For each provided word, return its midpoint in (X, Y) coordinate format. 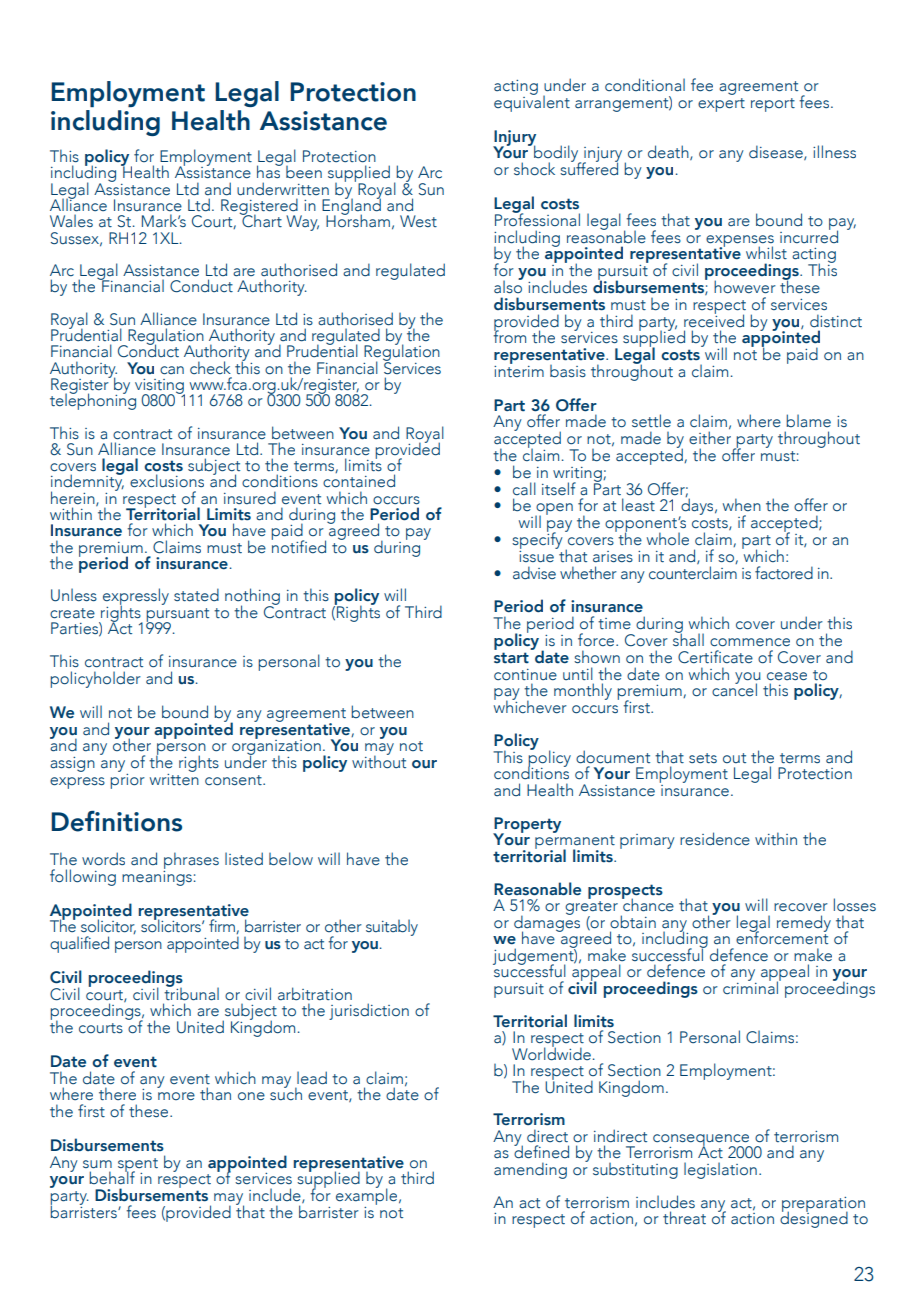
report (773, 105)
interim (519, 370)
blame (808, 421)
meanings (157, 877)
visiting (160, 387)
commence (750, 642)
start (511, 658)
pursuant (177, 616)
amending (530, 1170)
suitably (392, 927)
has (269, 171)
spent (138, 1166)
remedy (804, 923)
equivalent (532, 102)
